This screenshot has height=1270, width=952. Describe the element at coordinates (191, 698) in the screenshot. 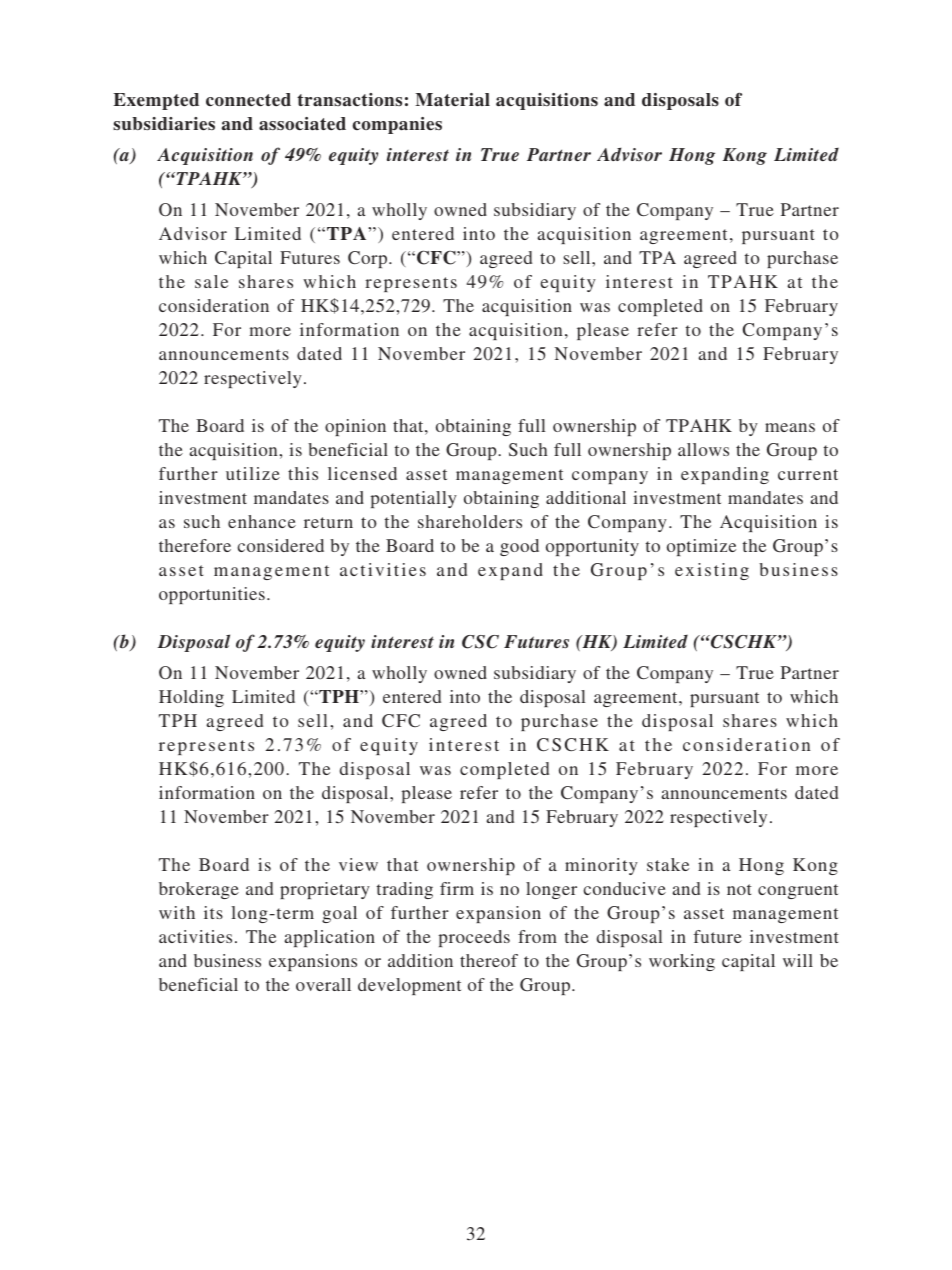

I see `Holding` at that location.
